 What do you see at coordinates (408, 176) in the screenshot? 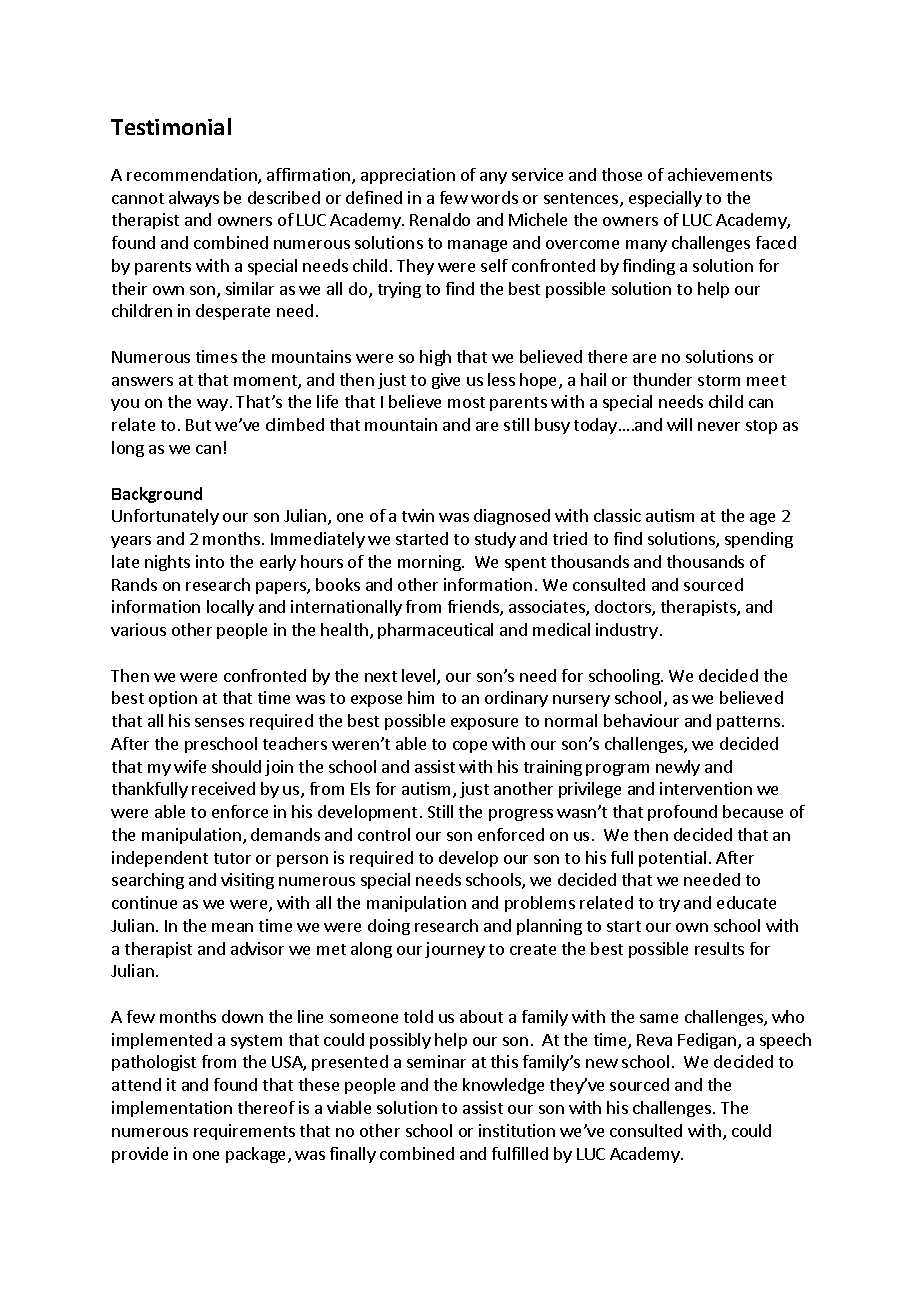
I see `appreciation` at bounding box center [408, 176].
